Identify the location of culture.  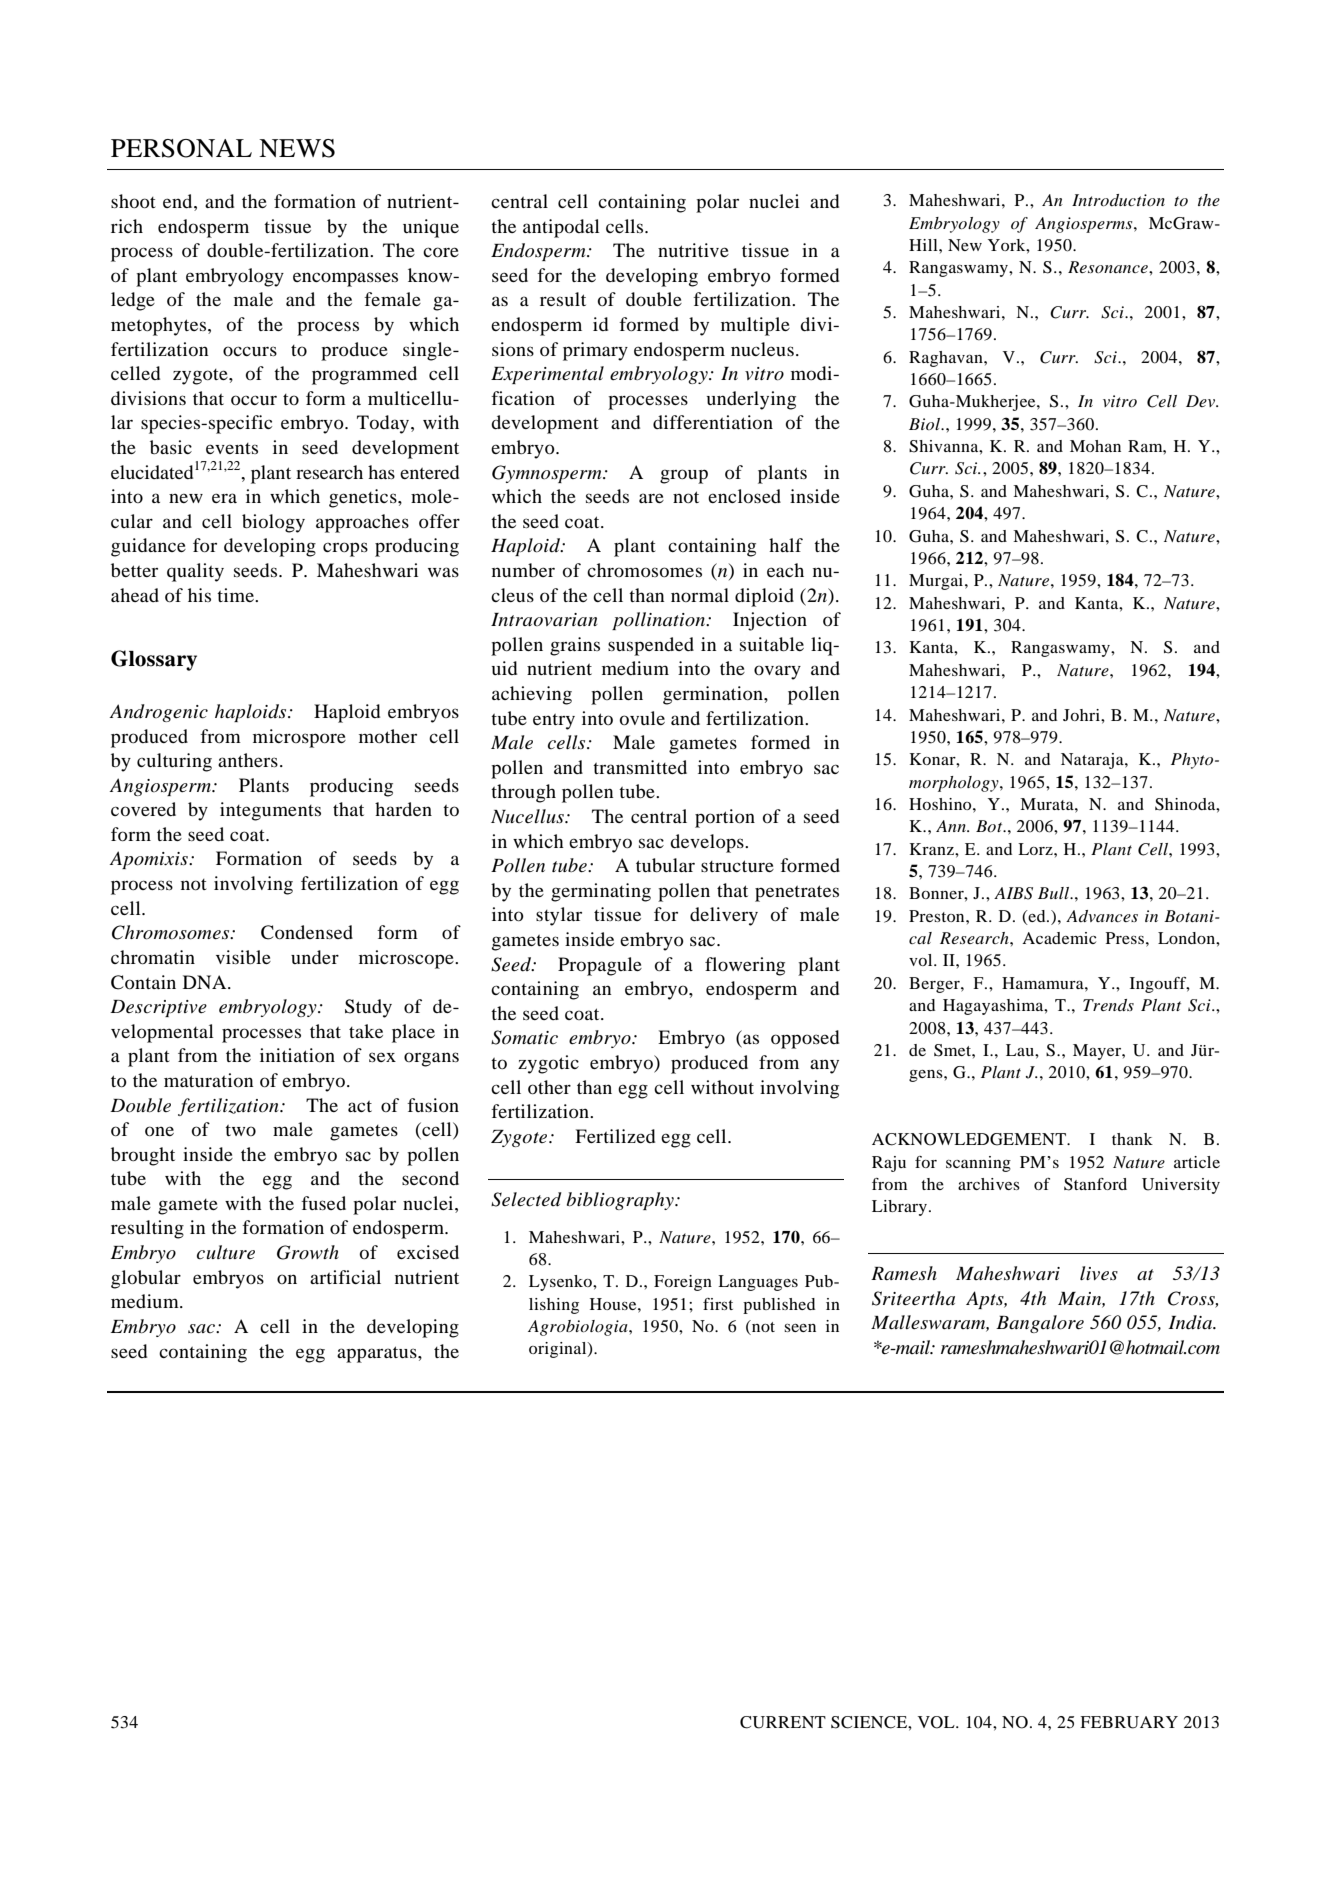
(226, 1252).
